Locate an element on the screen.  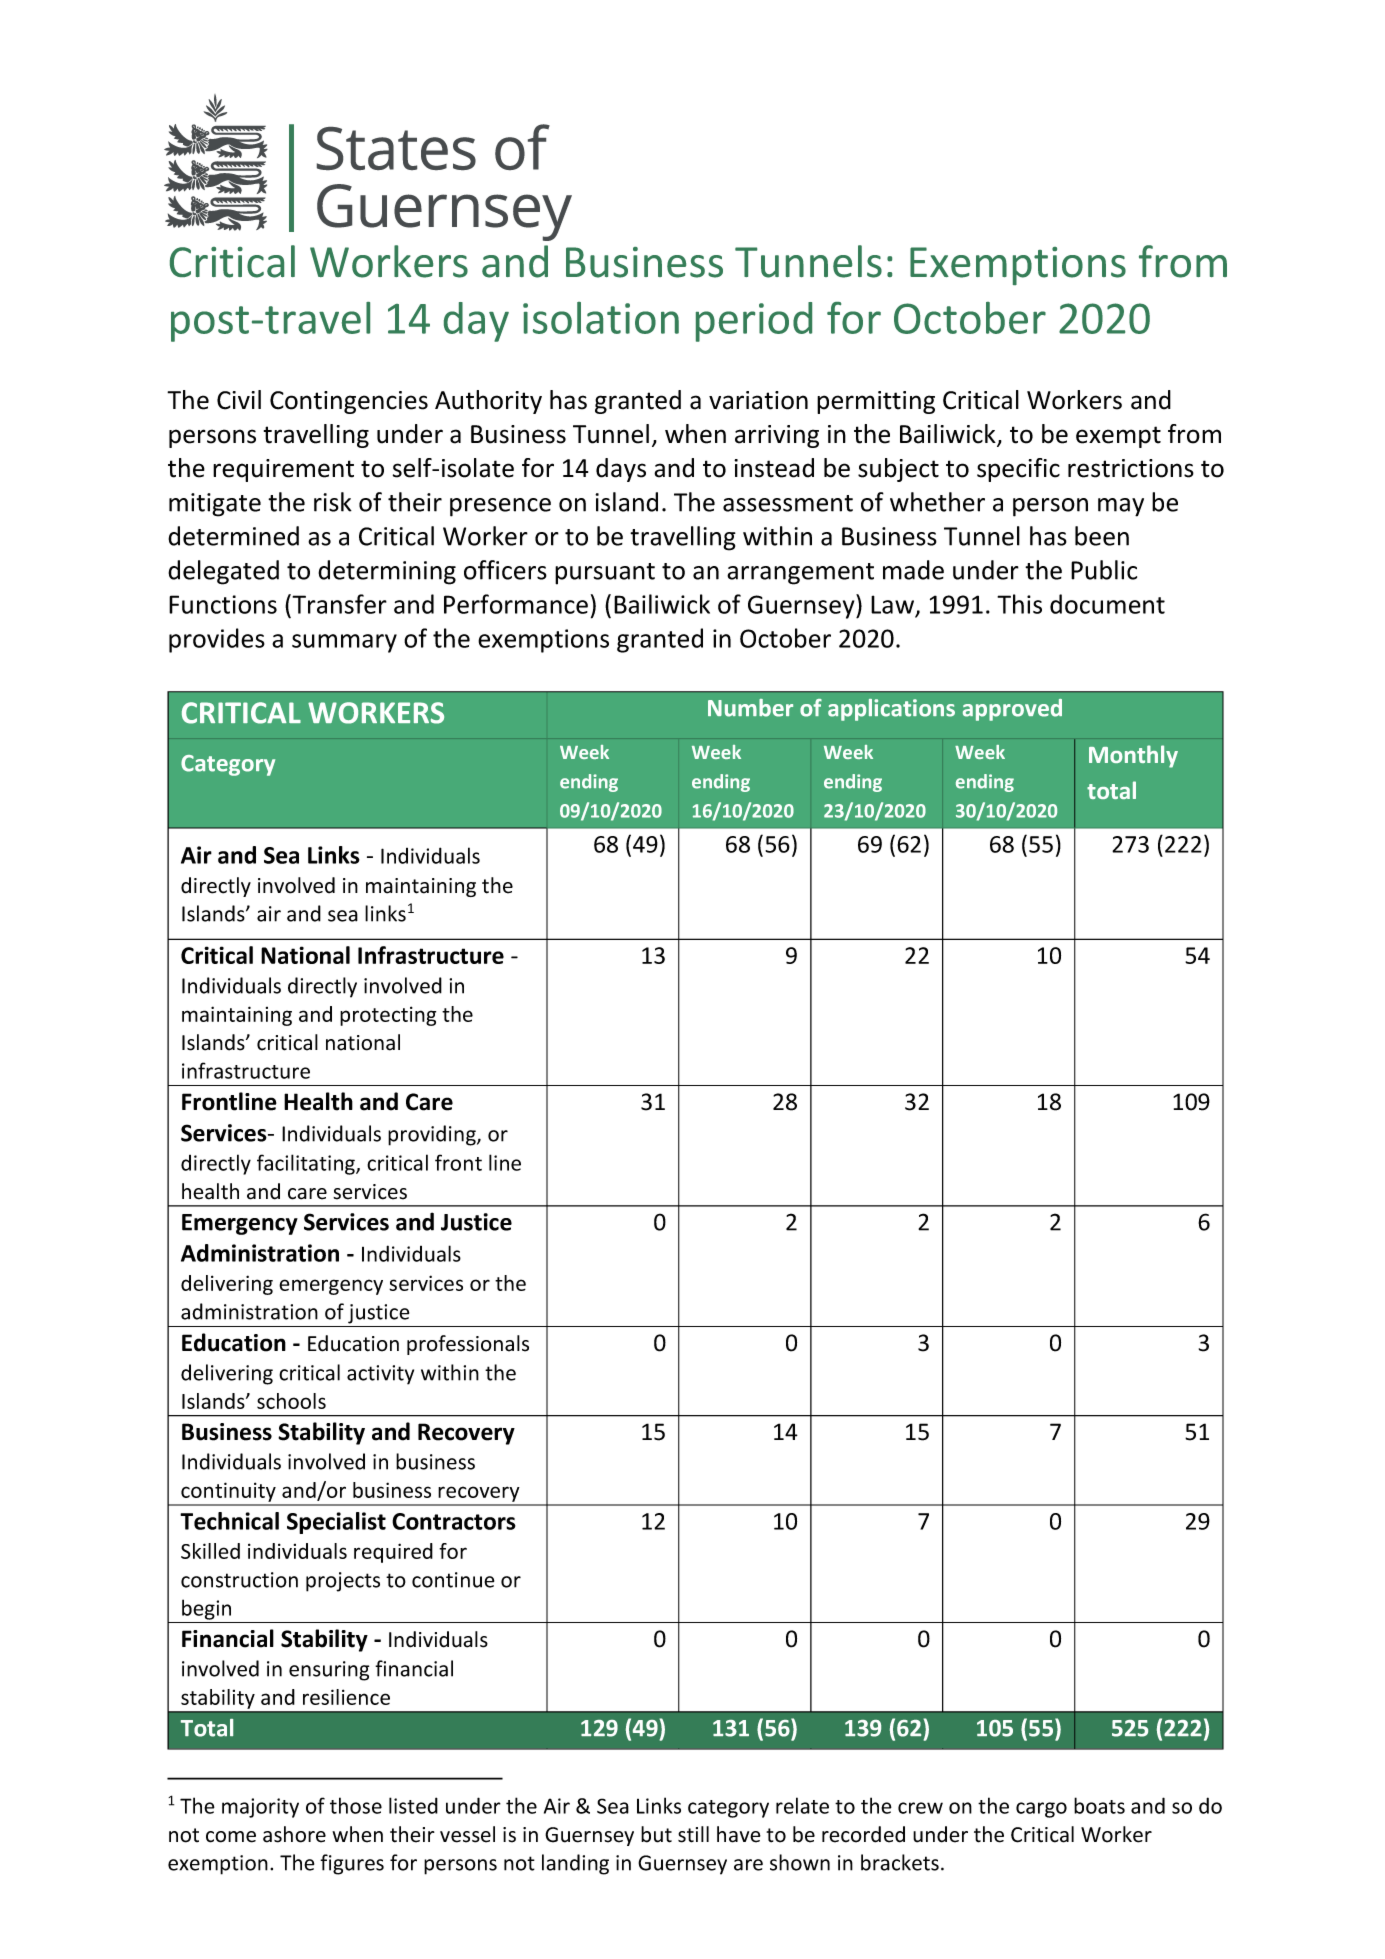
ashore is located at coordinates (294, 1834).
